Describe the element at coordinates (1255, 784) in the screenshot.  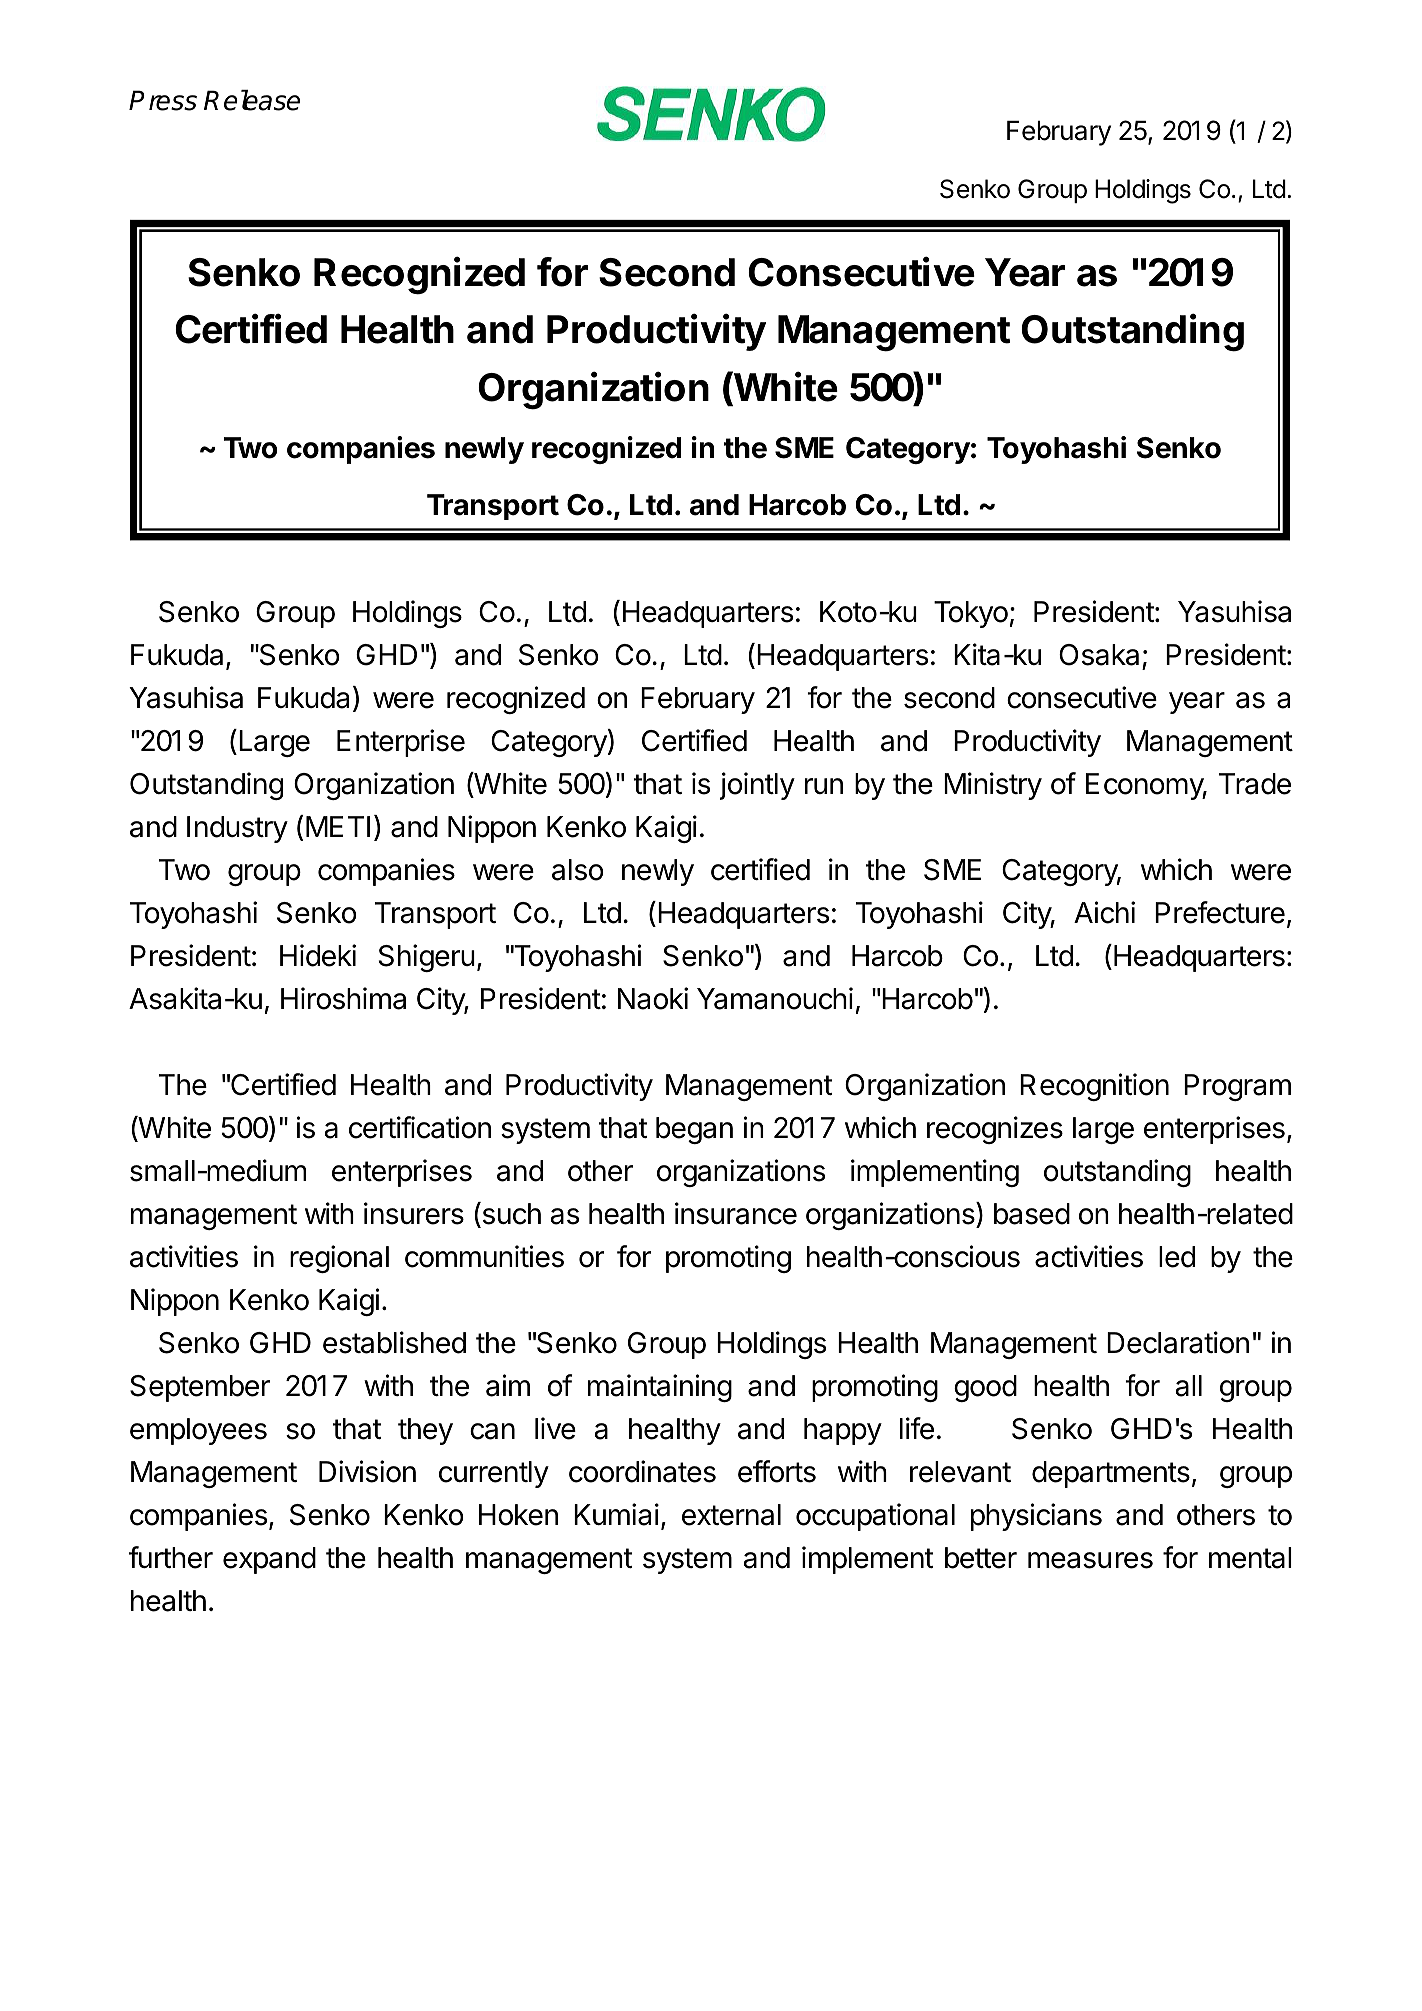
I see `Trade` at that location.
